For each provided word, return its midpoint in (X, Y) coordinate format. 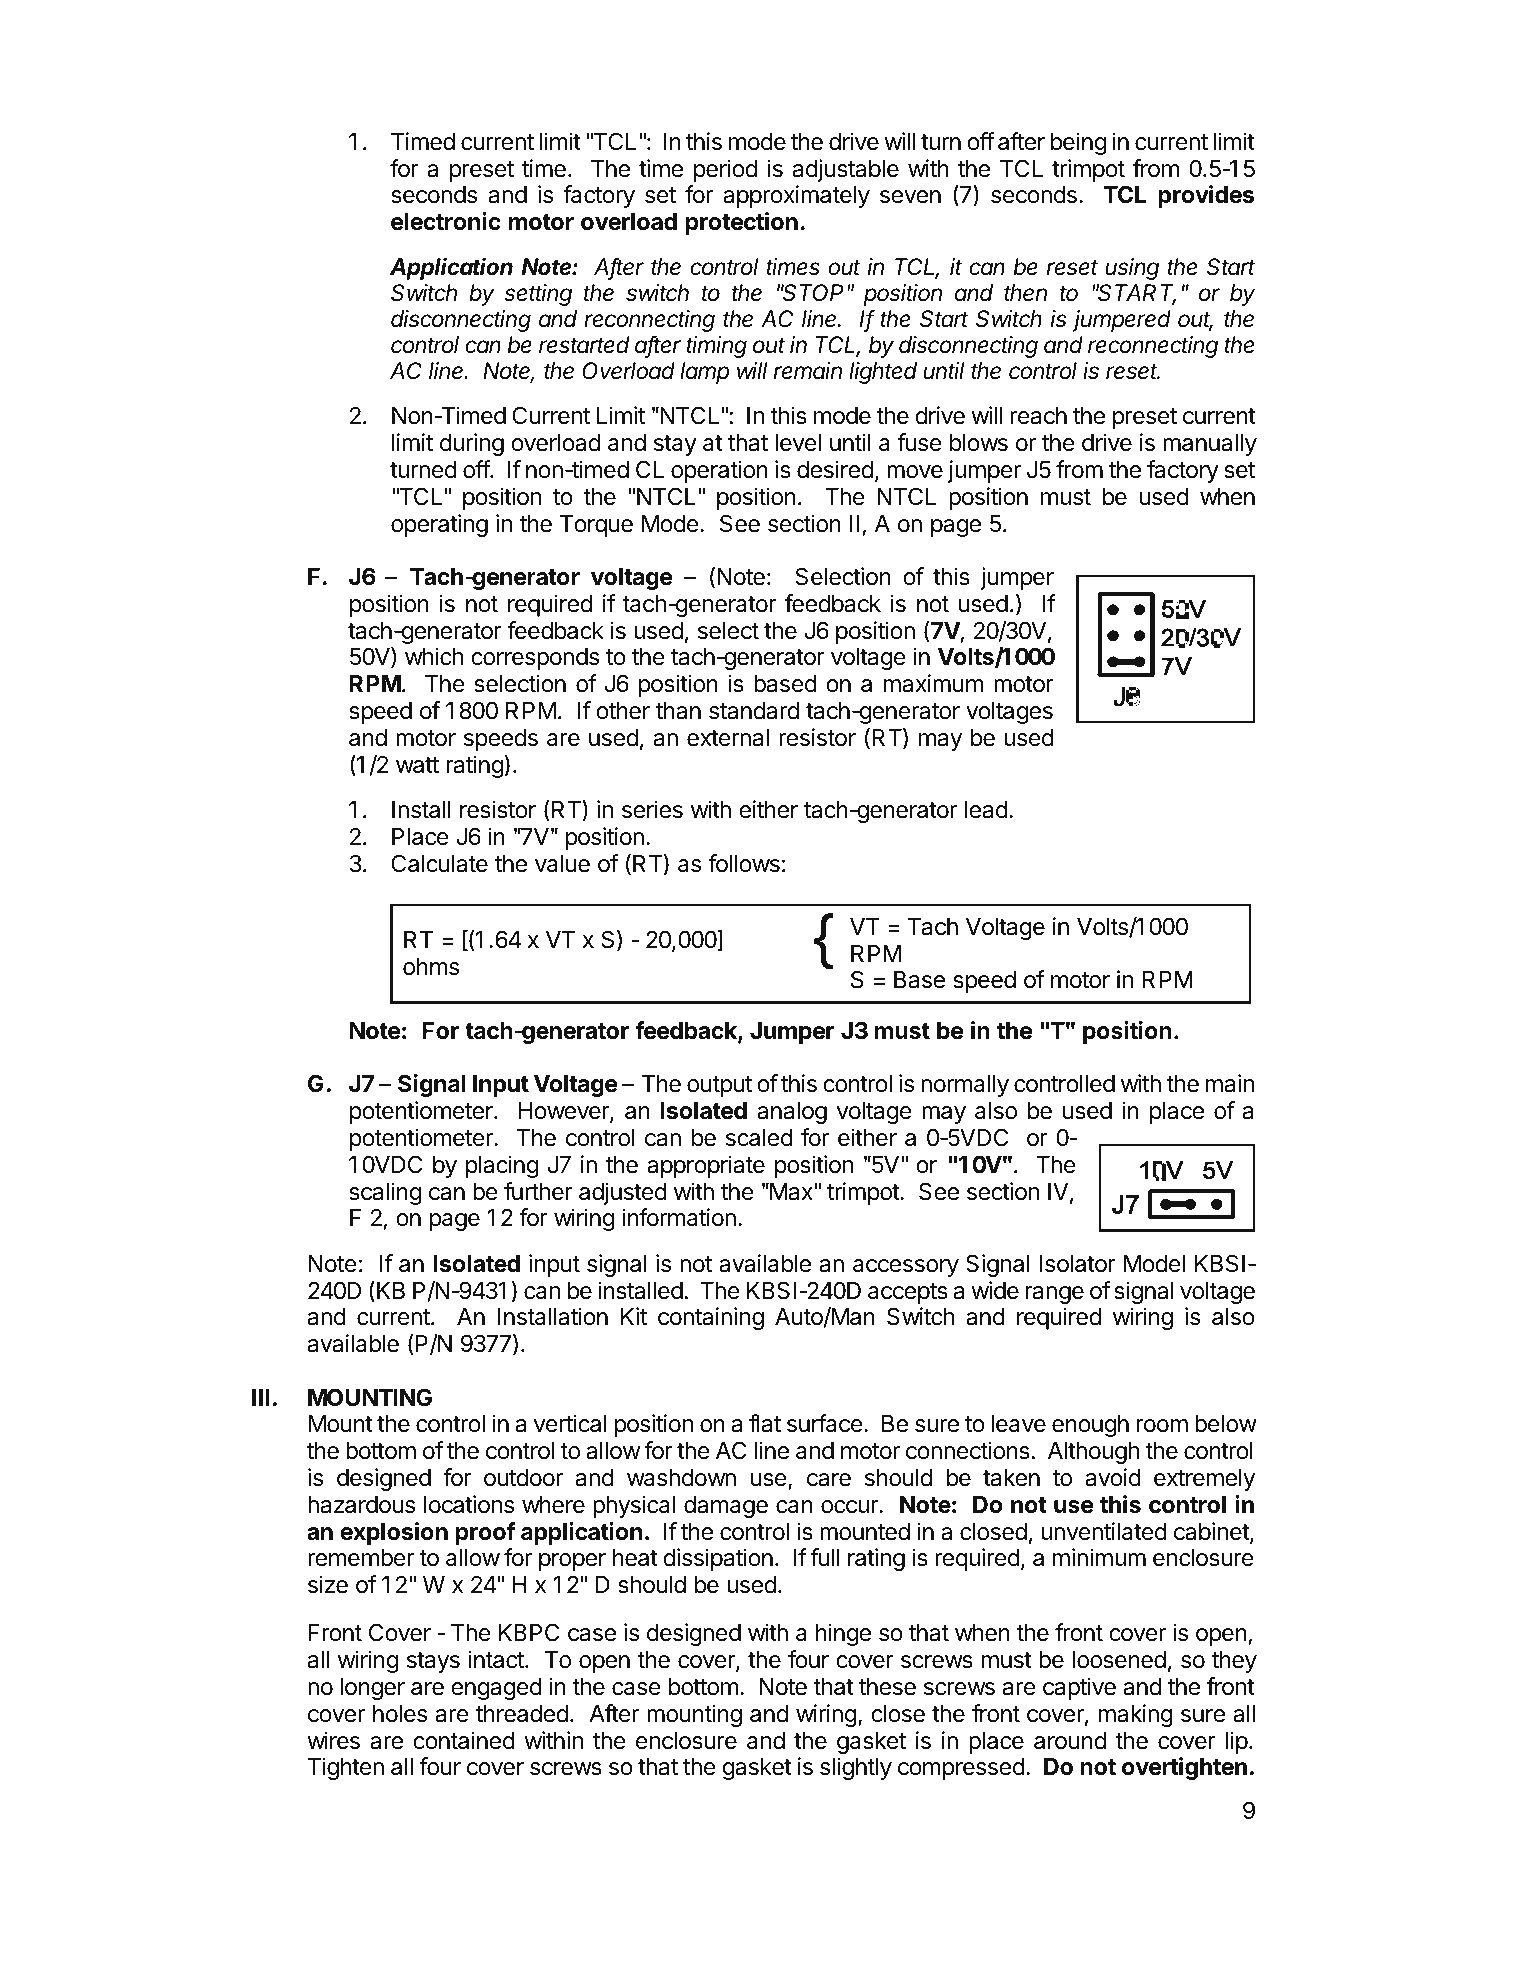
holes (400, 1714)
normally (965, 1086)
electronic (446, 221)
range (1055, 1295)
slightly (856, 1768)
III (261, 1397)
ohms (431, 967)
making (1136, 1715)
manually (1210, 445)
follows (744, 863)
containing (711, 1318)
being (1078, 143)
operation (719, 471)
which (434, 656)
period (725, 170)
